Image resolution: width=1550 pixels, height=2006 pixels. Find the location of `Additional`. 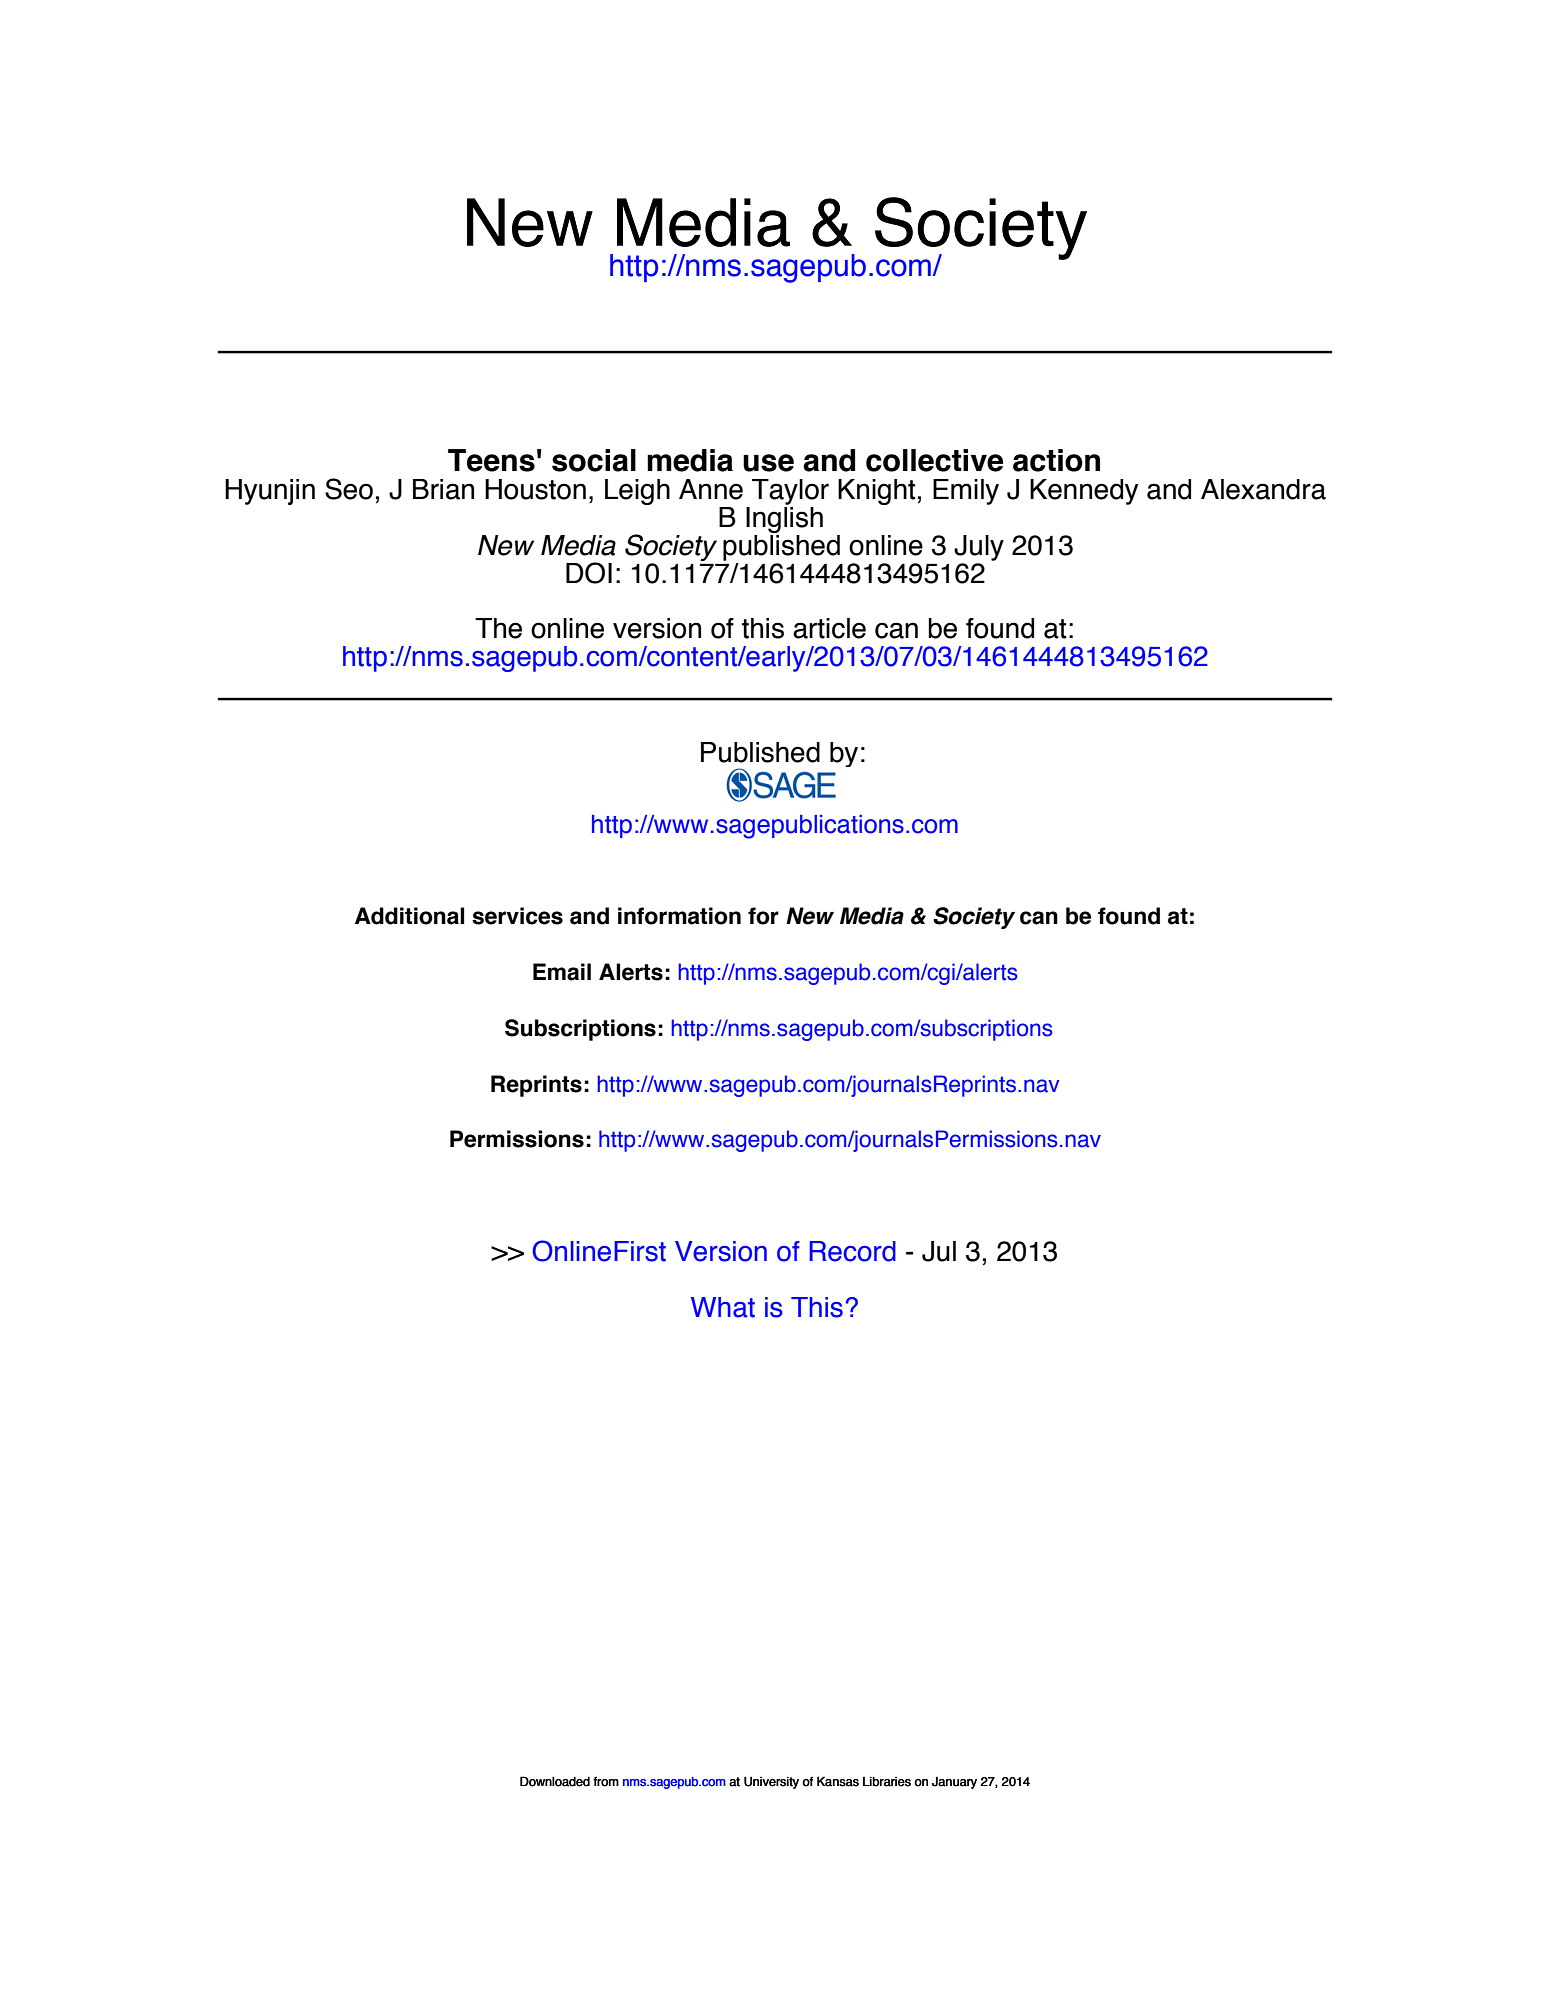

Additional is located at coordinates (409, 916).
